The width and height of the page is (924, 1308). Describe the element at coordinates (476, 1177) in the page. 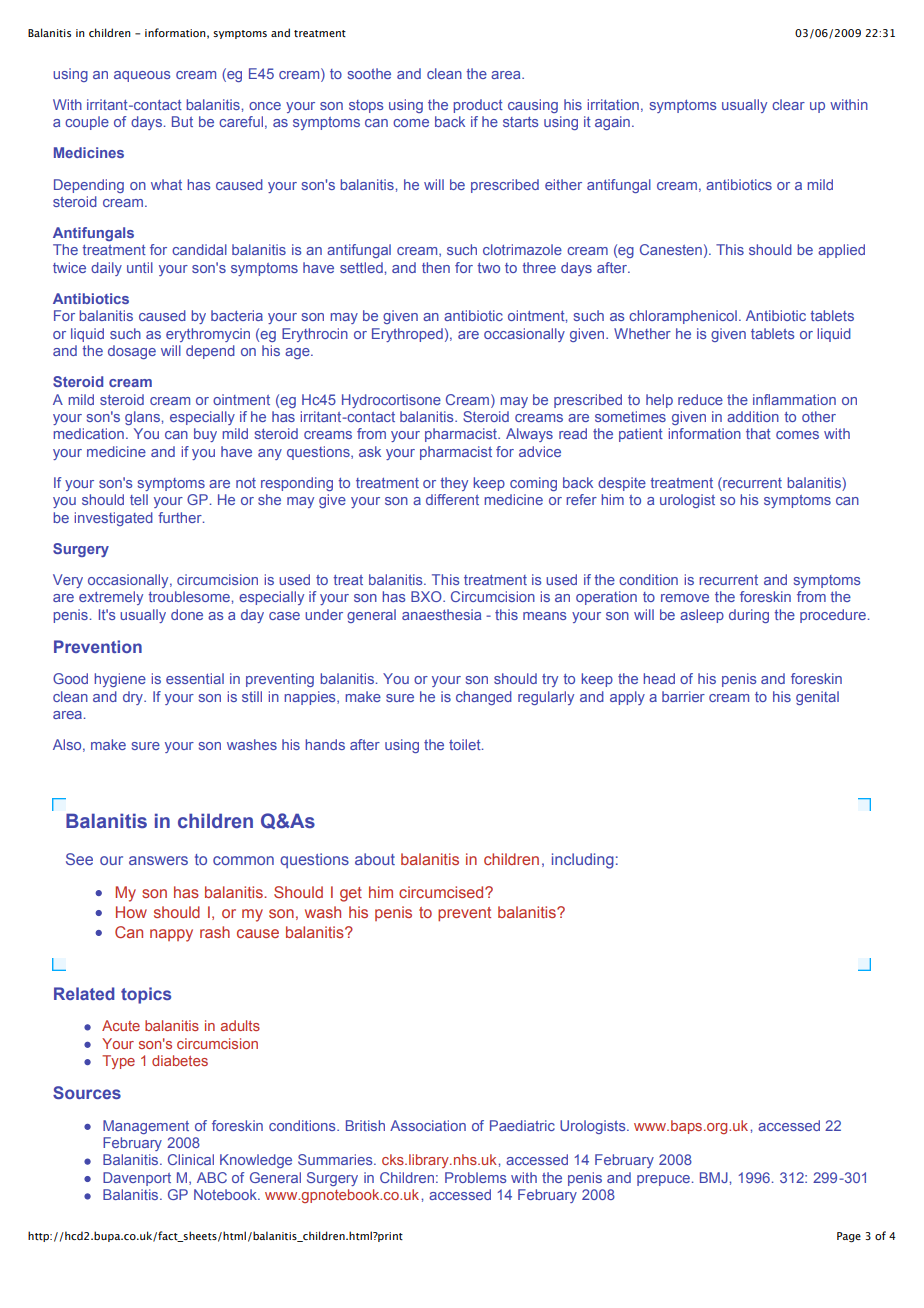

I see `Problems` at that location.
